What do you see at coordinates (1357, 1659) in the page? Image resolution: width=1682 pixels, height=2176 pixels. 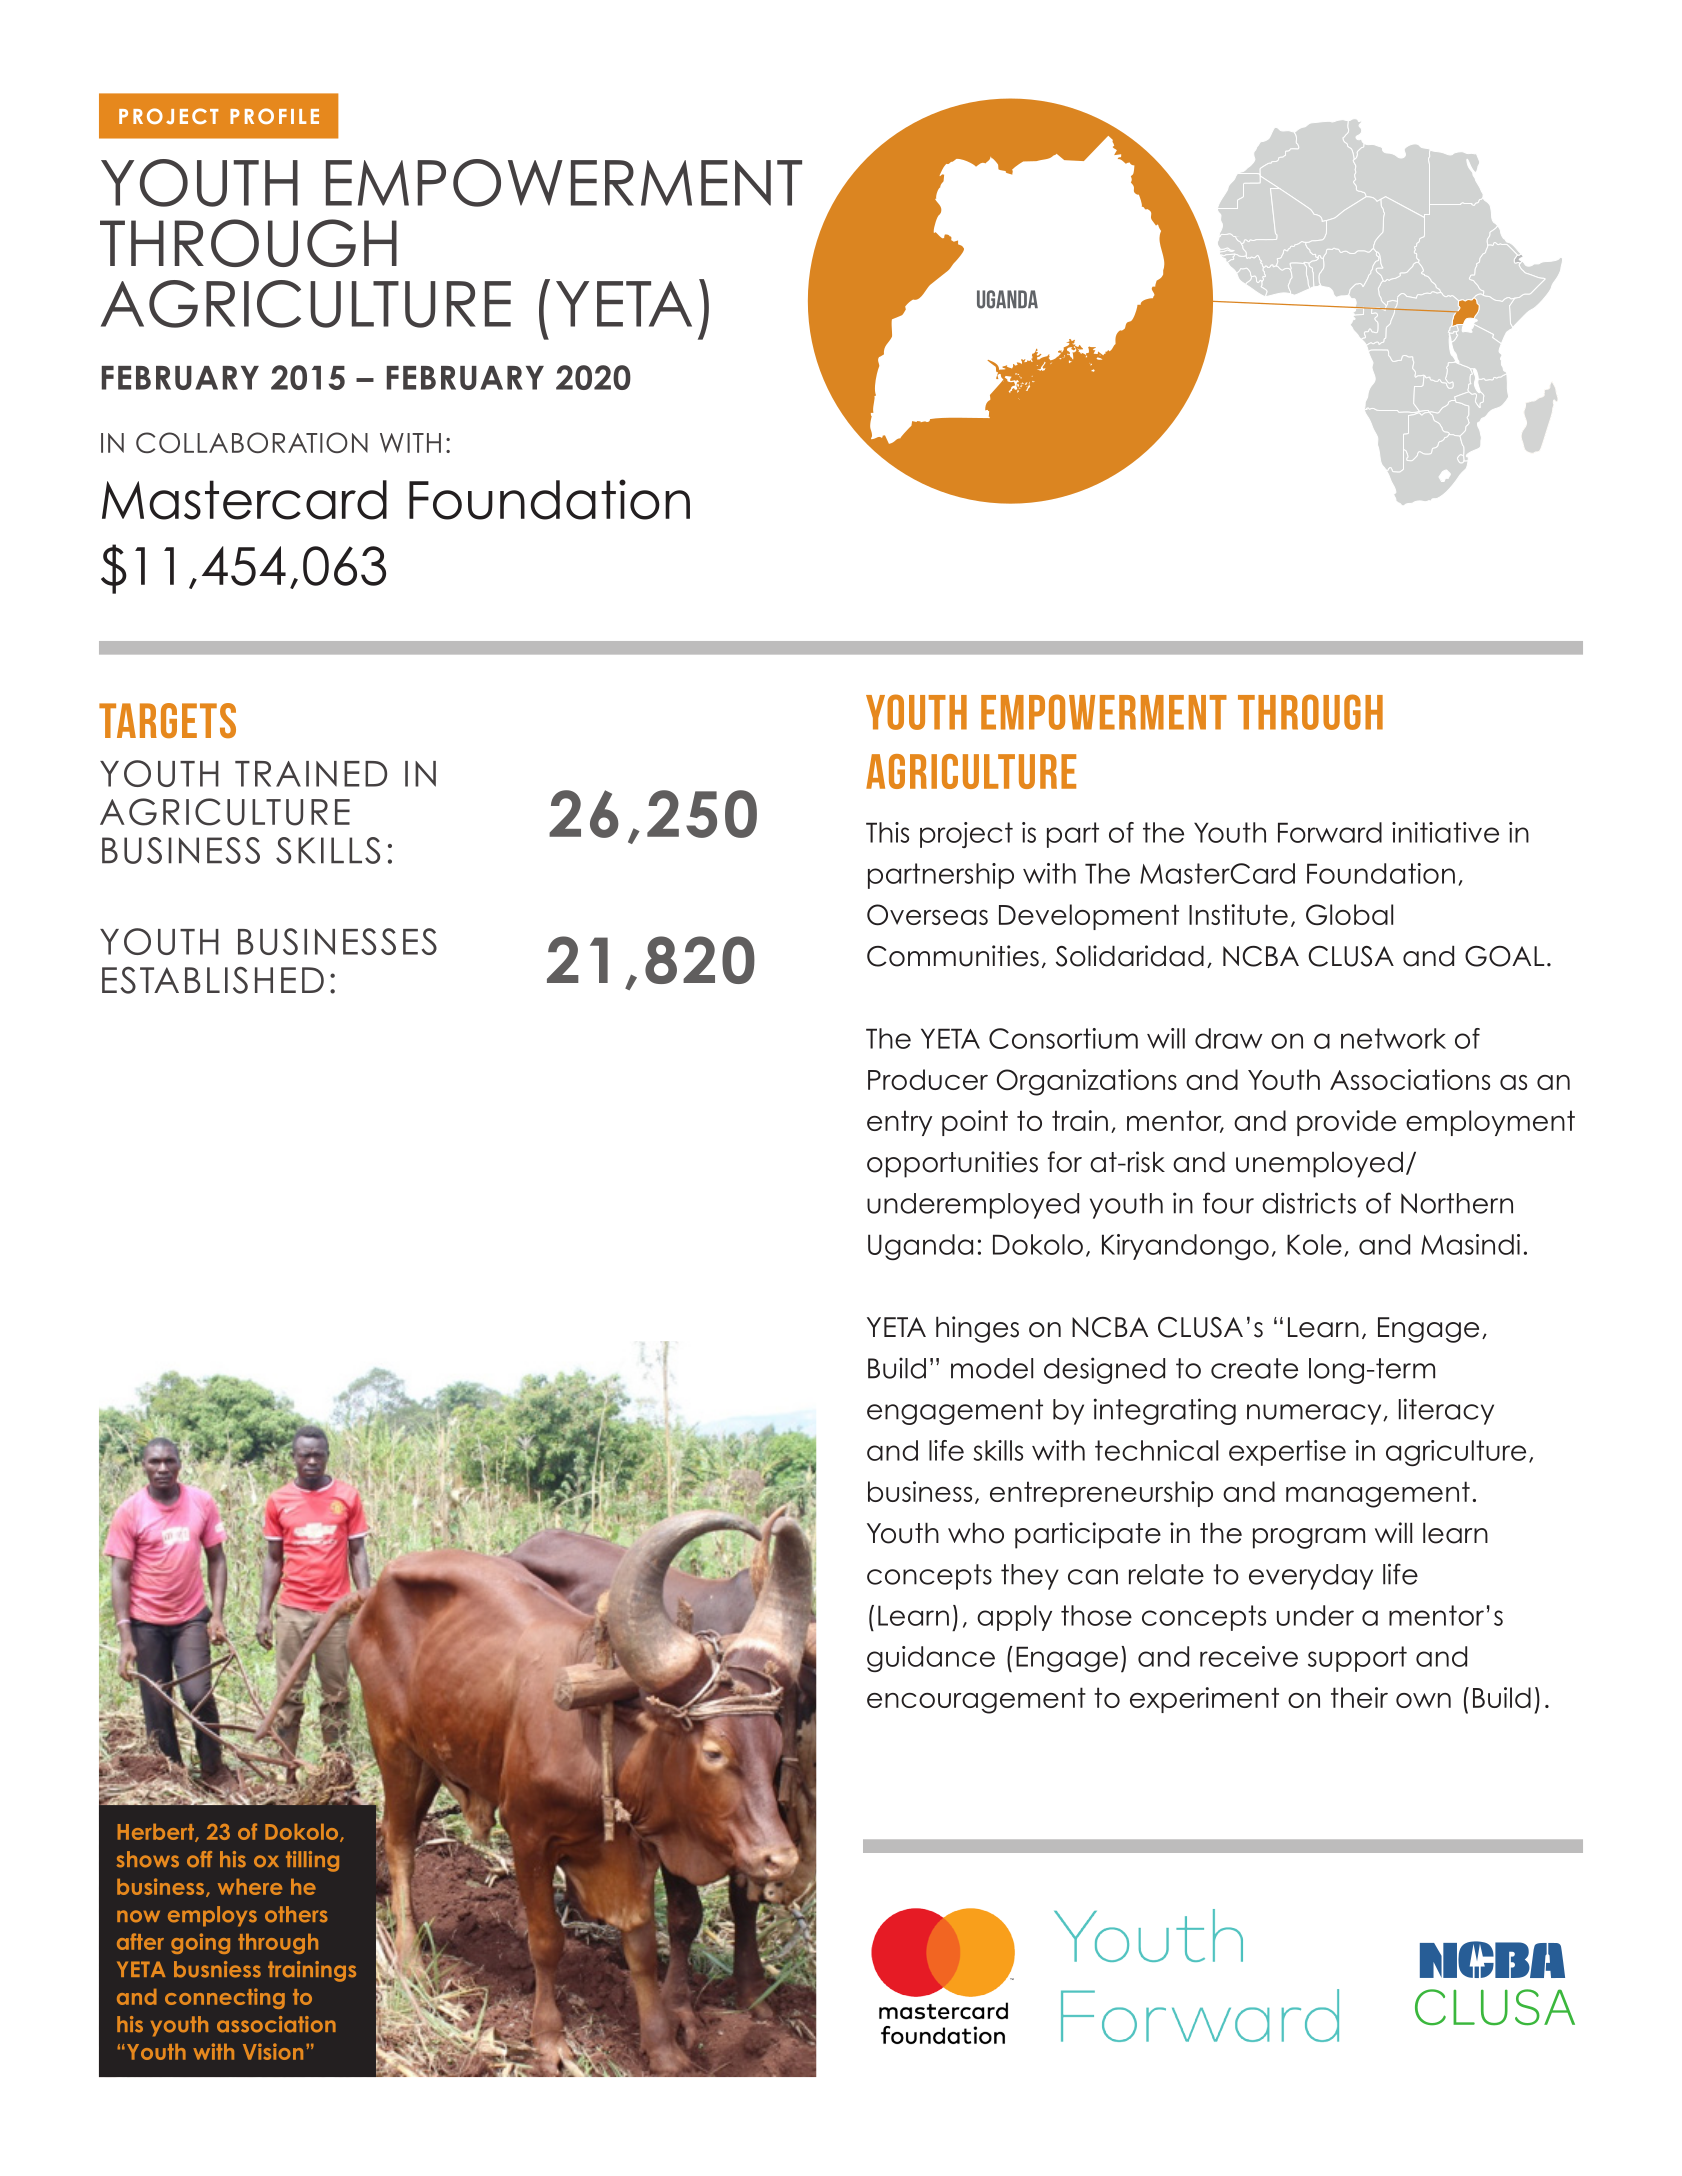 I see `support` at bounding box center [1357, 1659].
